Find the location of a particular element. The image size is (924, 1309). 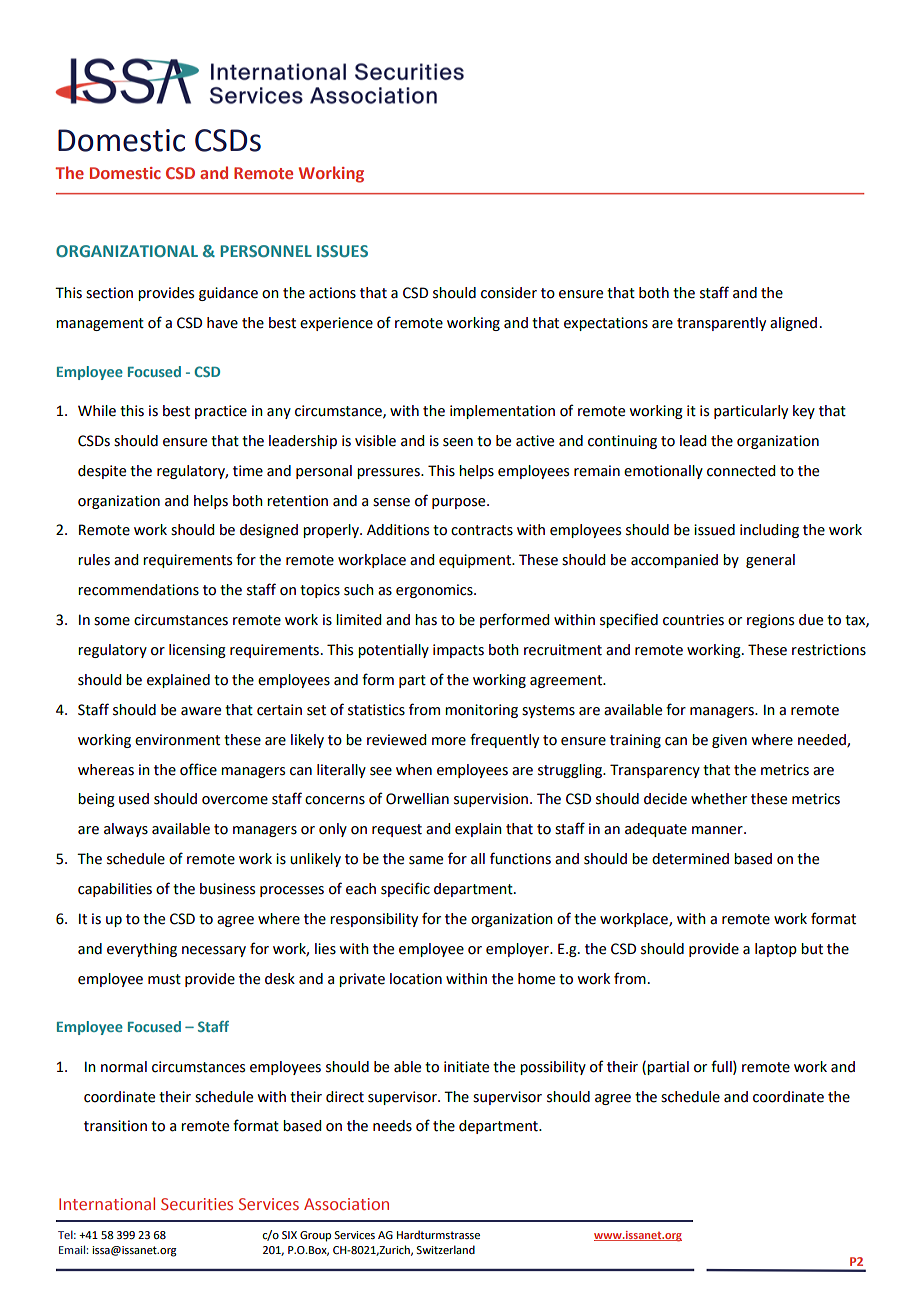

despite is located at coordinates (102, 472).
